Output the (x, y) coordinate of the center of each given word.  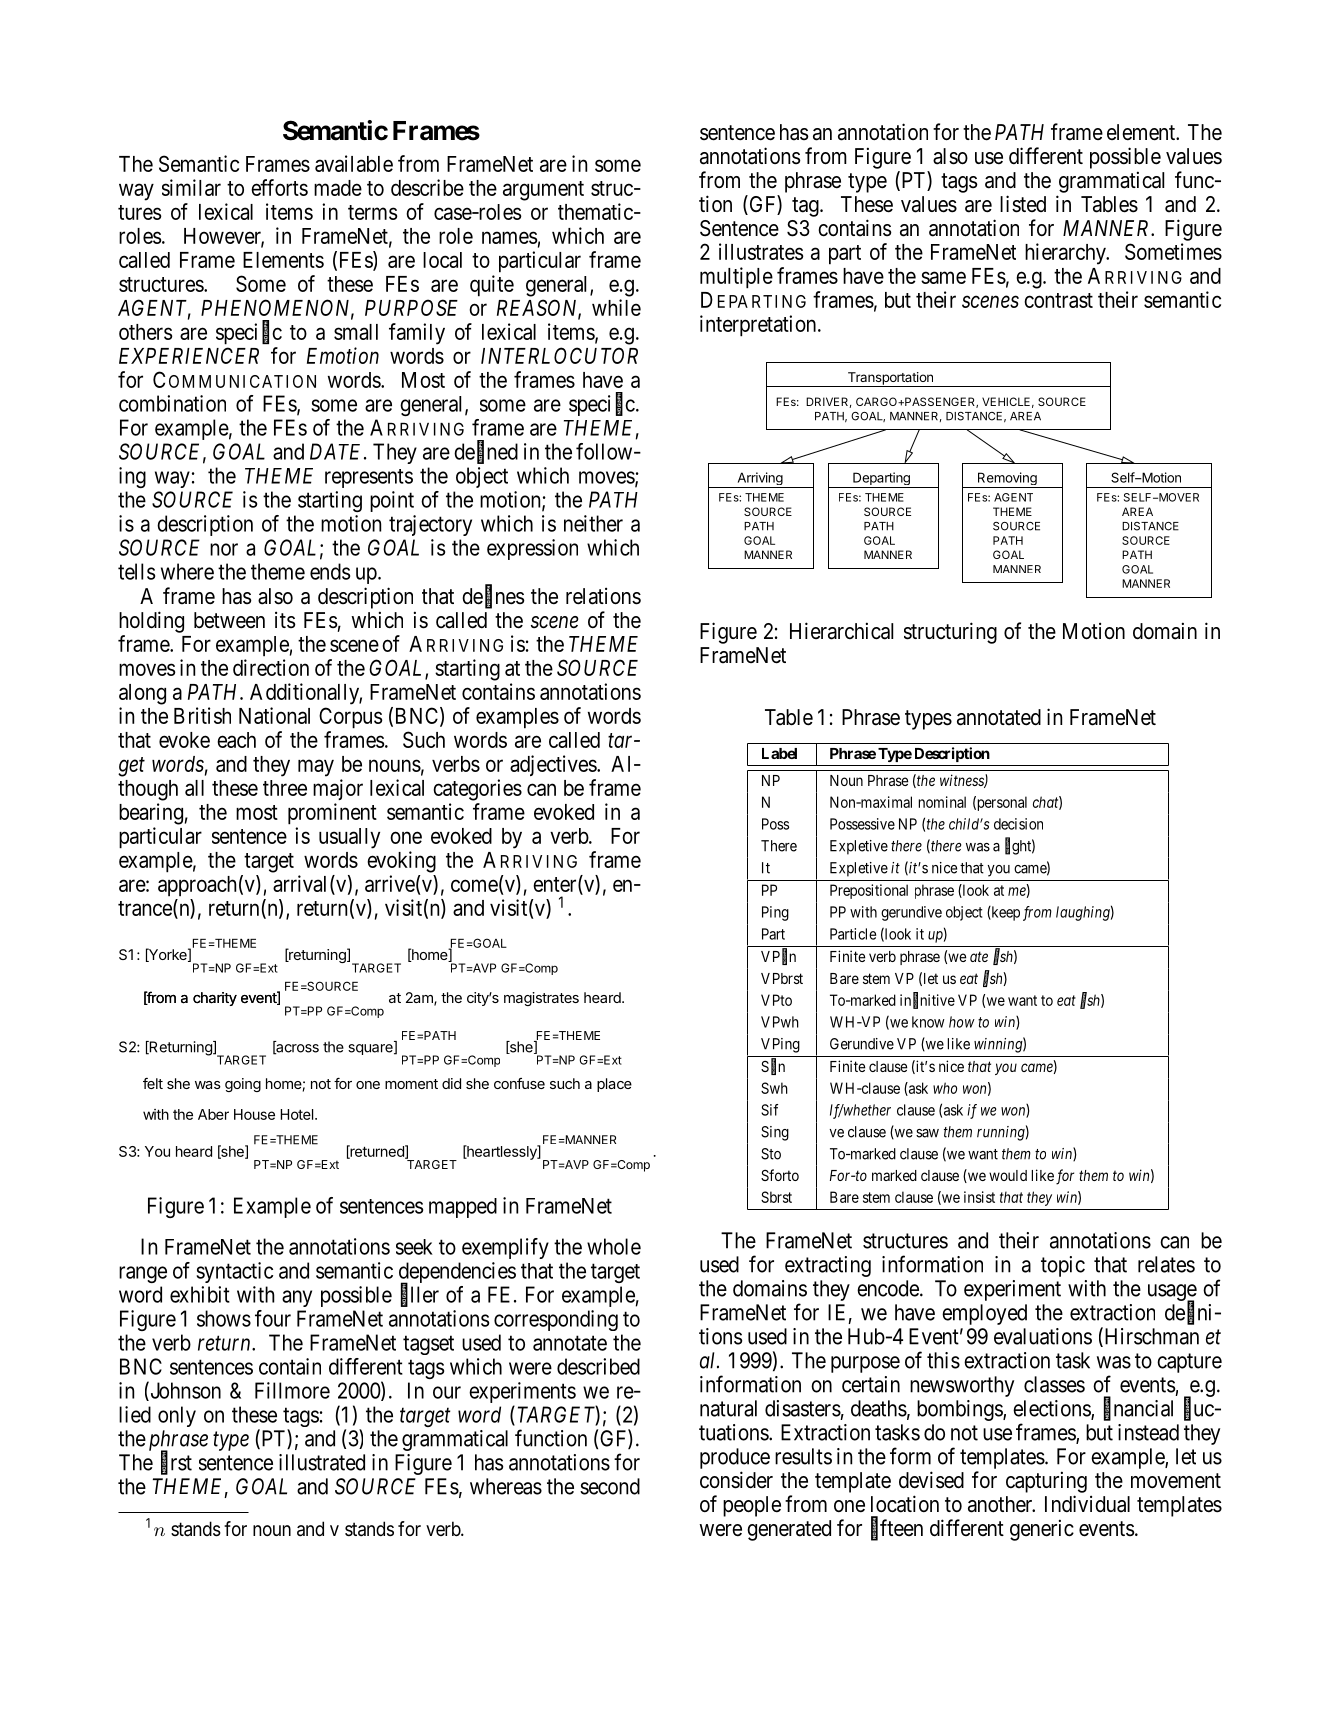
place (614, 1085)
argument (543, 191)
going (243, 1085)
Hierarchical (841, 631)
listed (1023, 204)
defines (493, 597)
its (285, 619)
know (928, 1022)
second (610, 1486)
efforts (279, 187)
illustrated (322, 1462)
